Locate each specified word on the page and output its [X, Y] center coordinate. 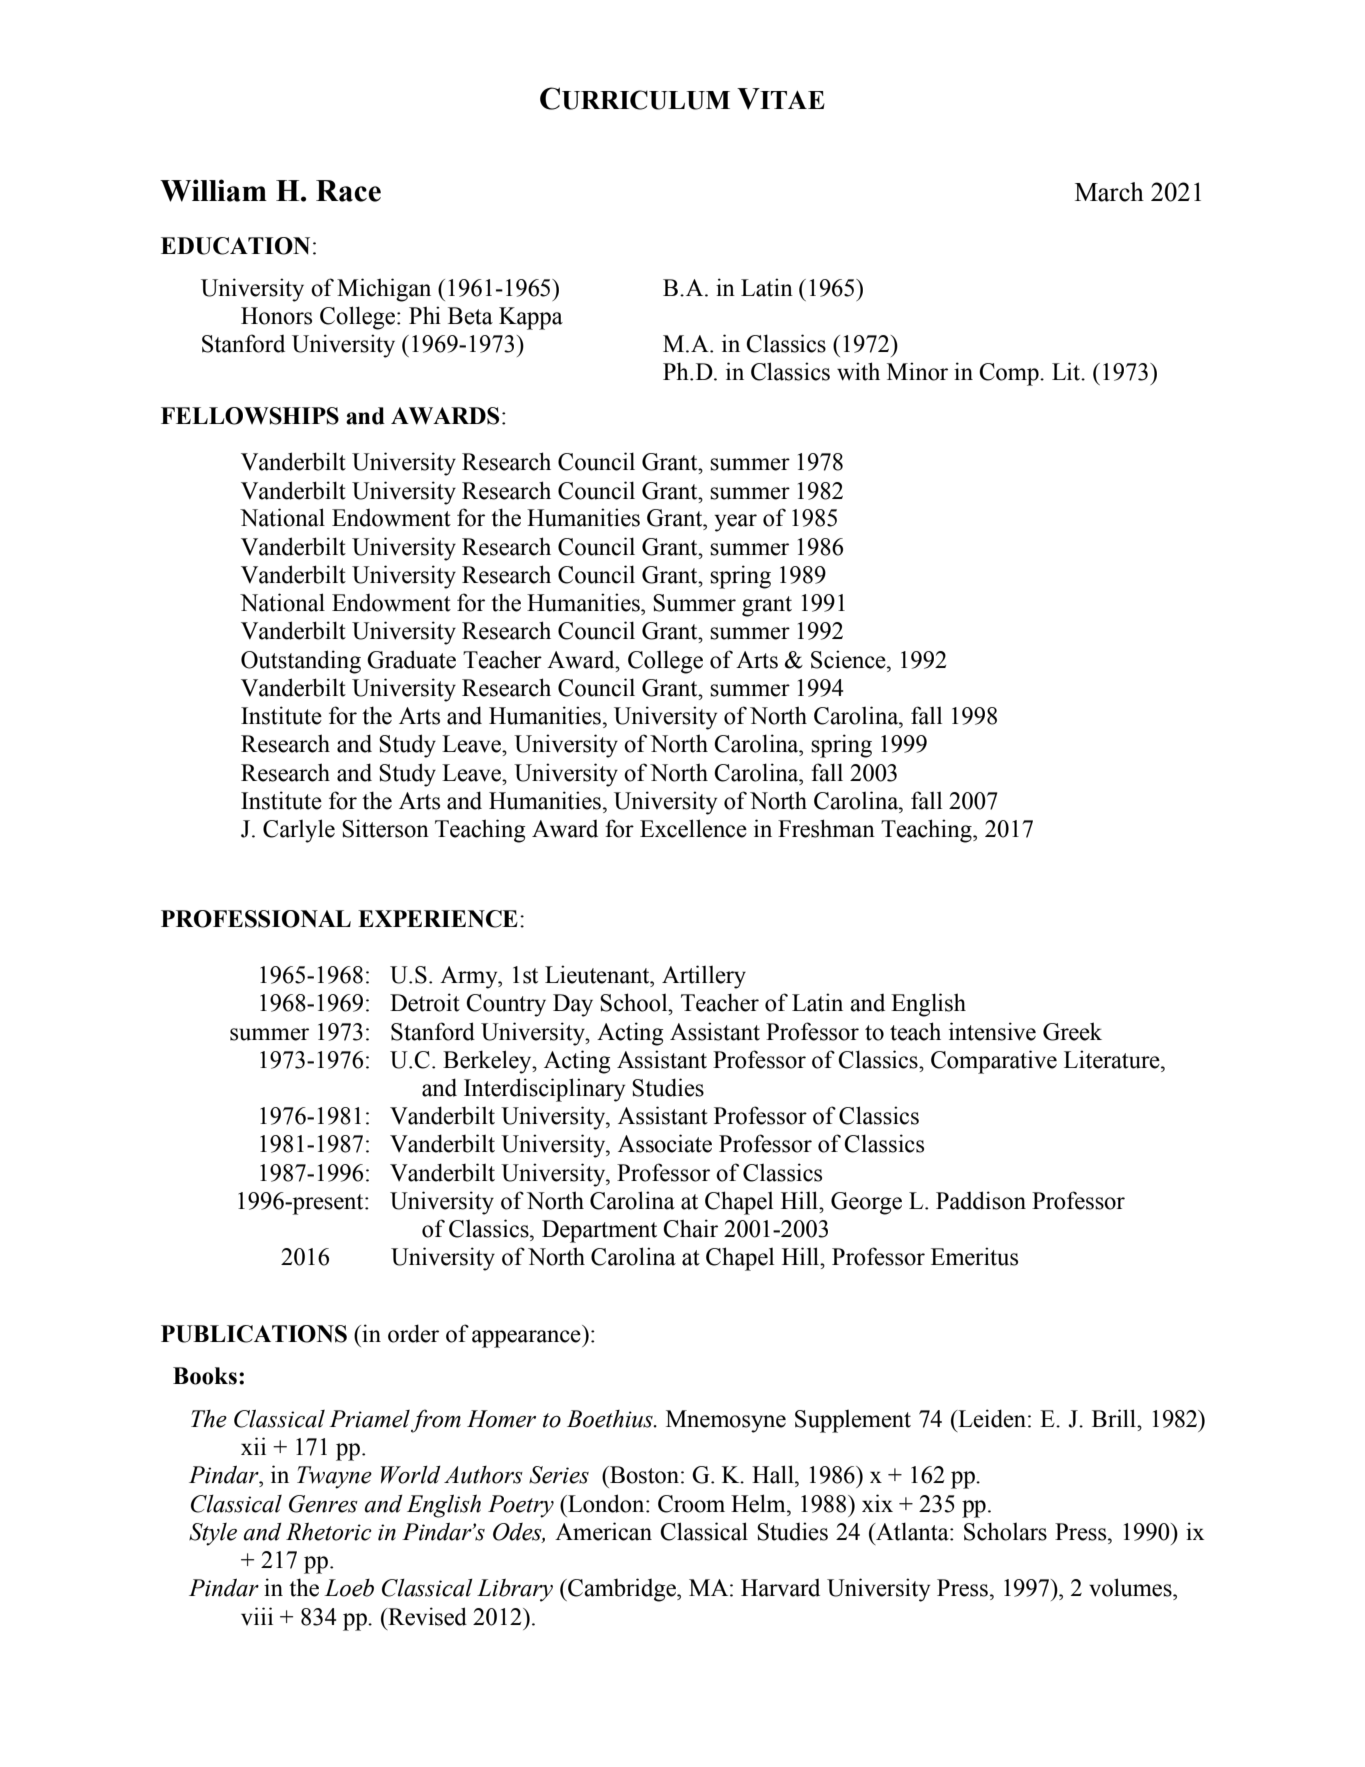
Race [348, 191]
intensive [992, 1031]
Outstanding [301, 662]
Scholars [1005, 1531]
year [735, 523]
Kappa [531, 318]
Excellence [693, 828]
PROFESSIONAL [256, 919]
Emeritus [974, 1256]
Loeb [349, 1588]
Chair [690, 1228]
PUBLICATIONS [254, 1334]
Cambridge [622, 1590]
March [1109, 192]
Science [849, 659]
